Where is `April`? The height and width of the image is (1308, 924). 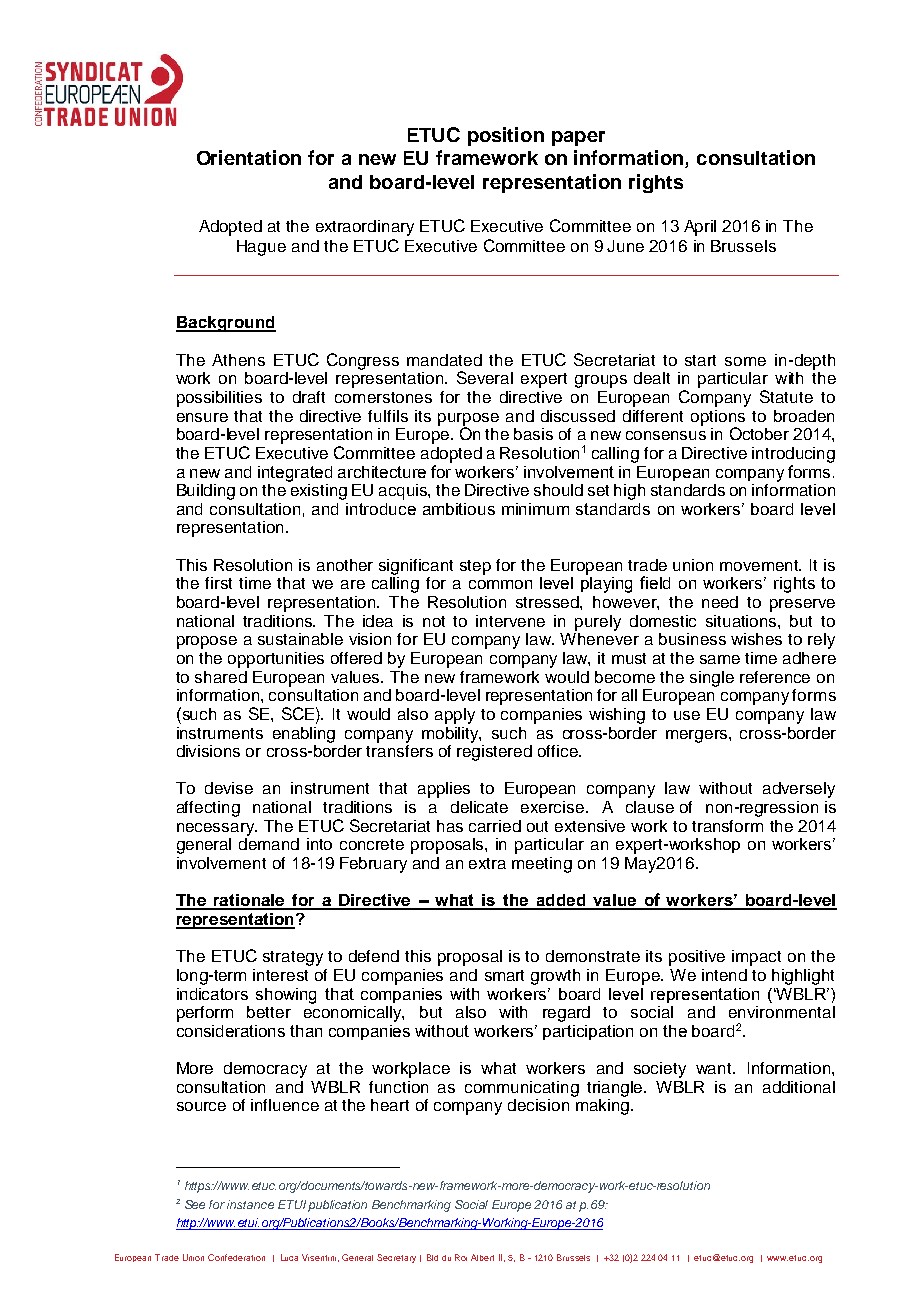 April is located at coordinates (700, 228).
